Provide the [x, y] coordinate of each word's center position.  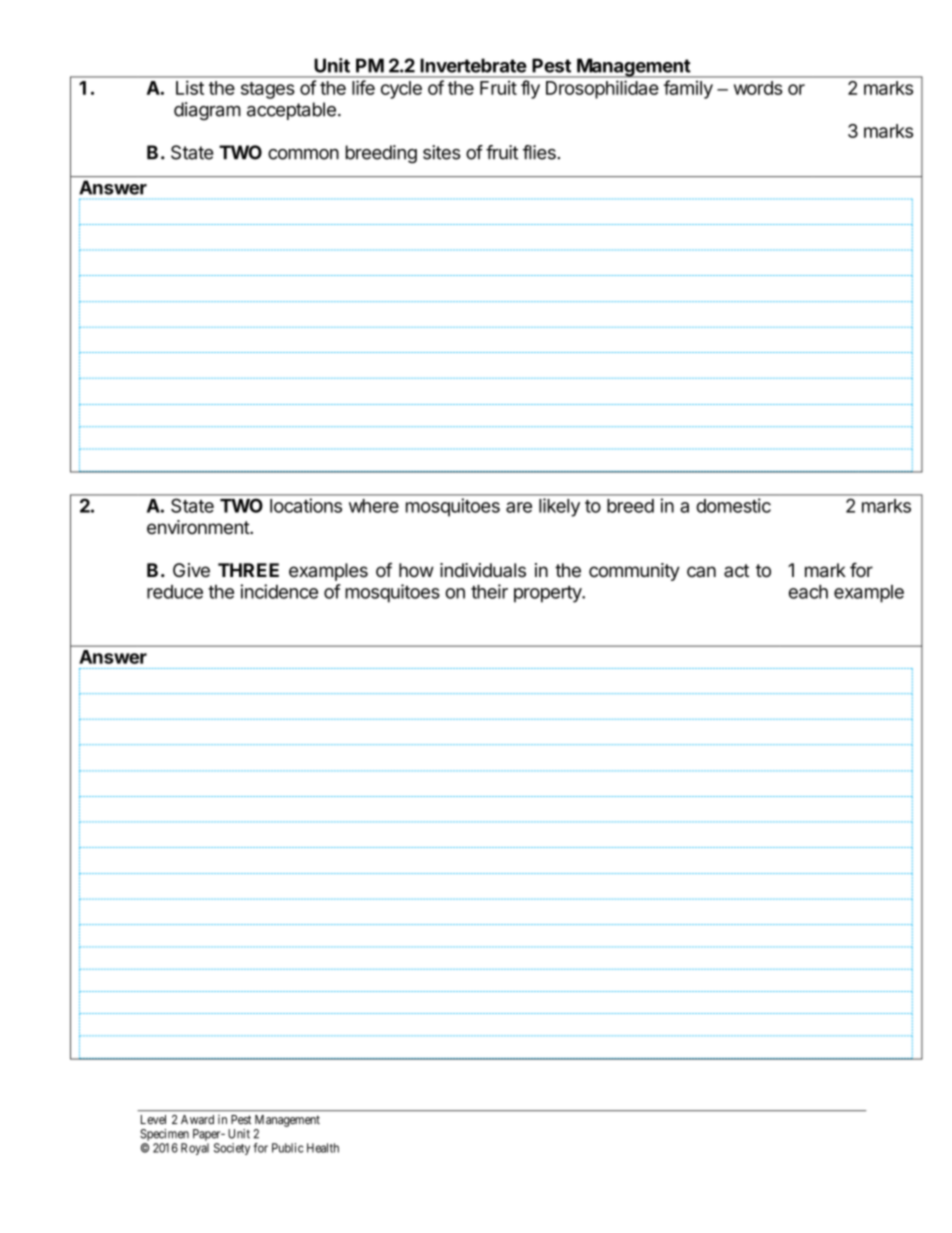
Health [323, 1148]
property [548, 594]
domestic [733, 505]
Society [232, 1149]
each [808, 592]
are [519, 507]
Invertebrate [473, 65]
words [758, 88]
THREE [248, 570]
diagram [207, 111]
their [489, 591]
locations [306, 505]
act [736, 571]
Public [287, 1148]
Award [197, 1119]
